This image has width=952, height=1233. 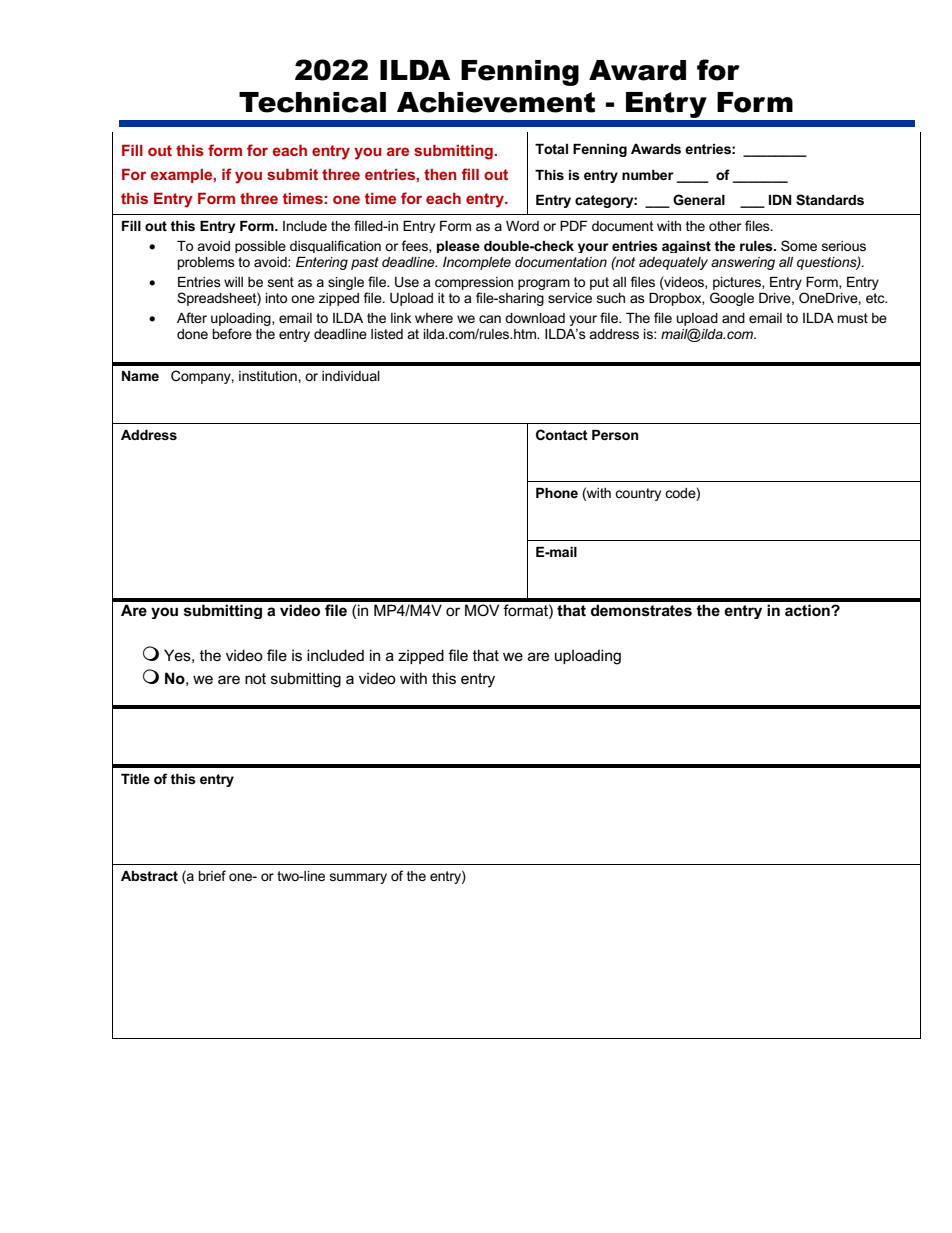 What do you see at coordinates (638, 494) in the image?
I see `country` at bounding box center [638, 494].
